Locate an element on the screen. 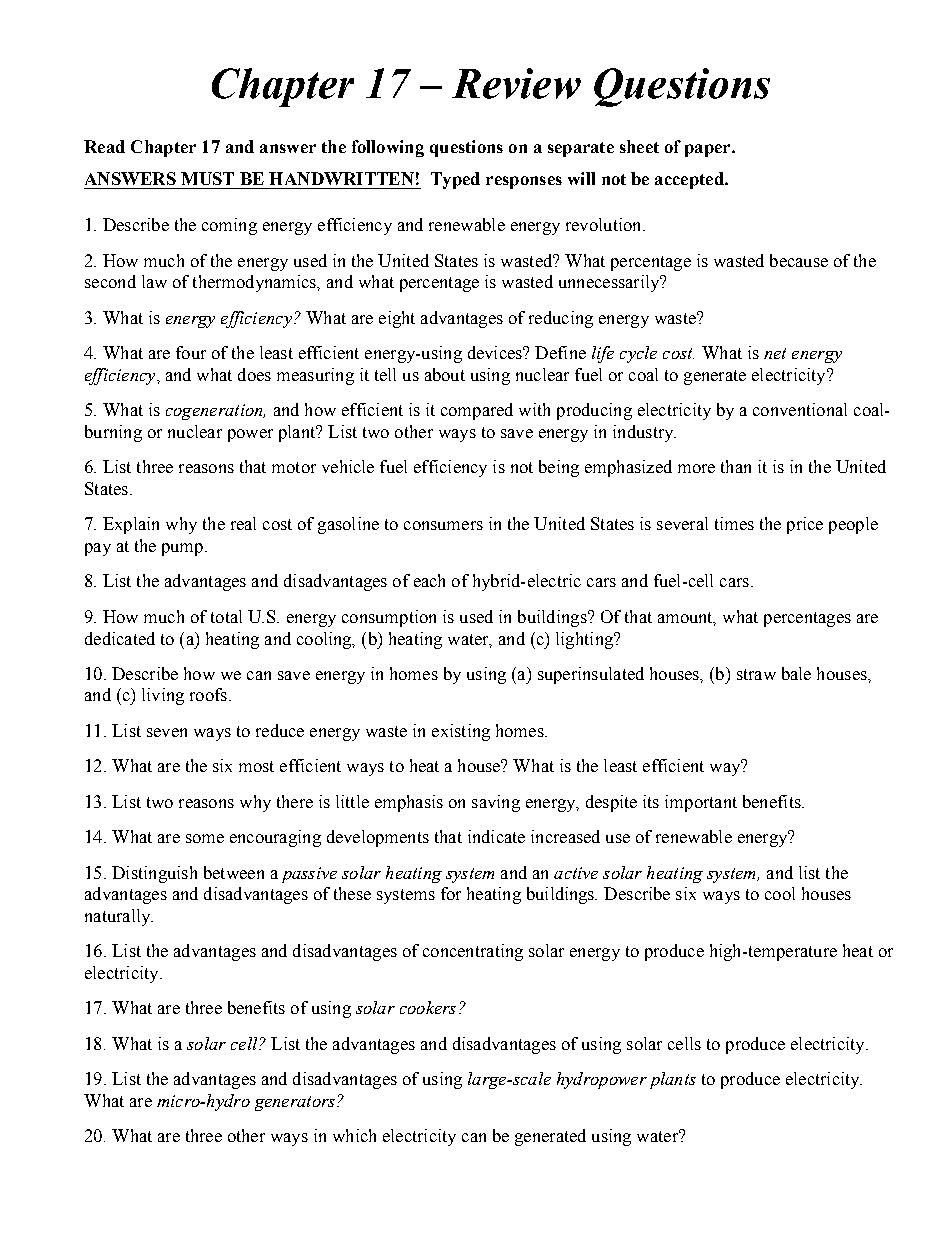 The width and height of the screenshot is (952, 1233). eight is located at coordinates (397, 319).
